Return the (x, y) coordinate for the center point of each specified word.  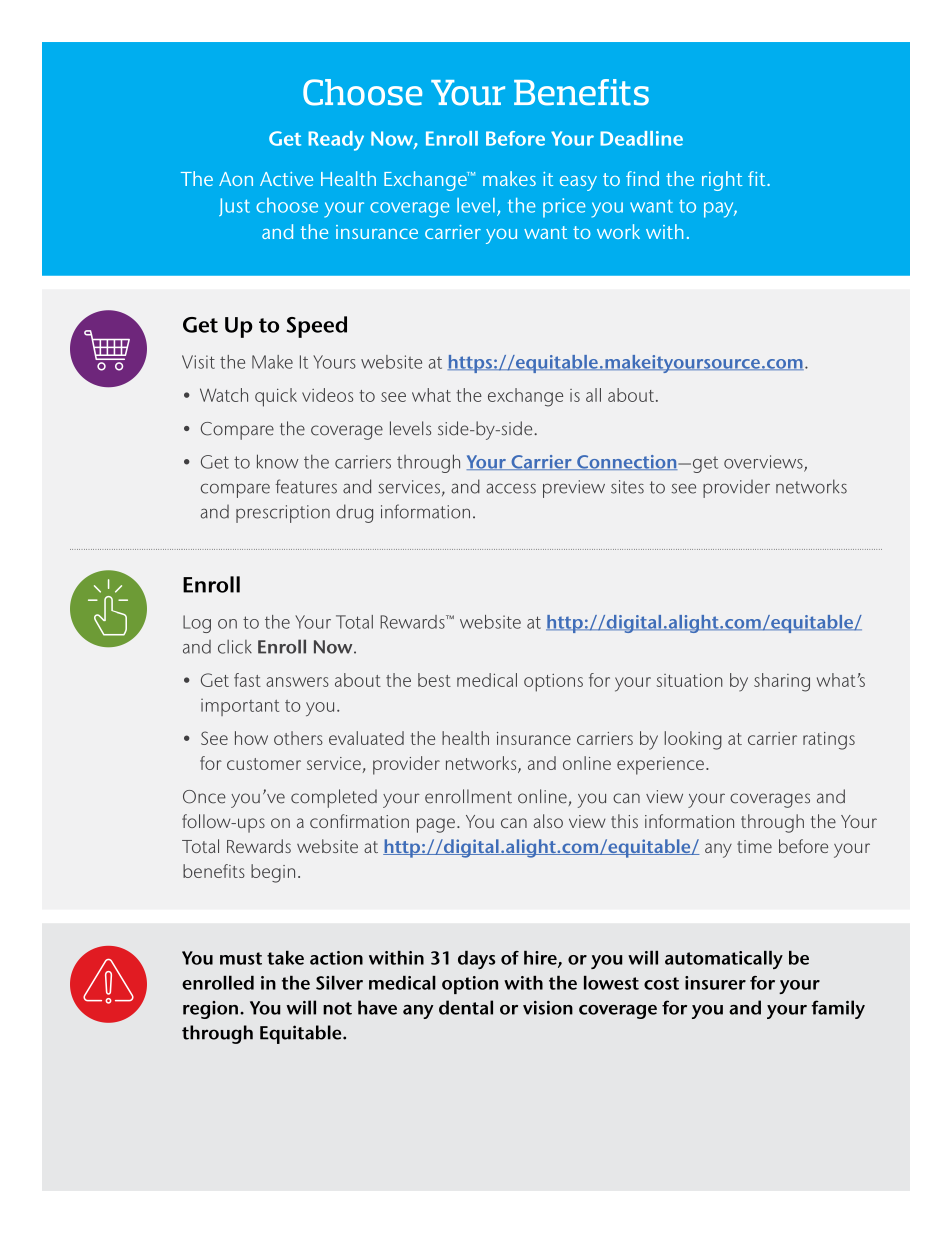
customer (264, 764)
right (722, 181)
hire (541, 959)
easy (578, 183)
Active (286, 179)
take (285, 958)
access (511, 488)
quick (276, 397)
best (434, 680)
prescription (283, 514)
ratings (829, 741)
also (548, 821)
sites (627, 487)
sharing (782, 682)
